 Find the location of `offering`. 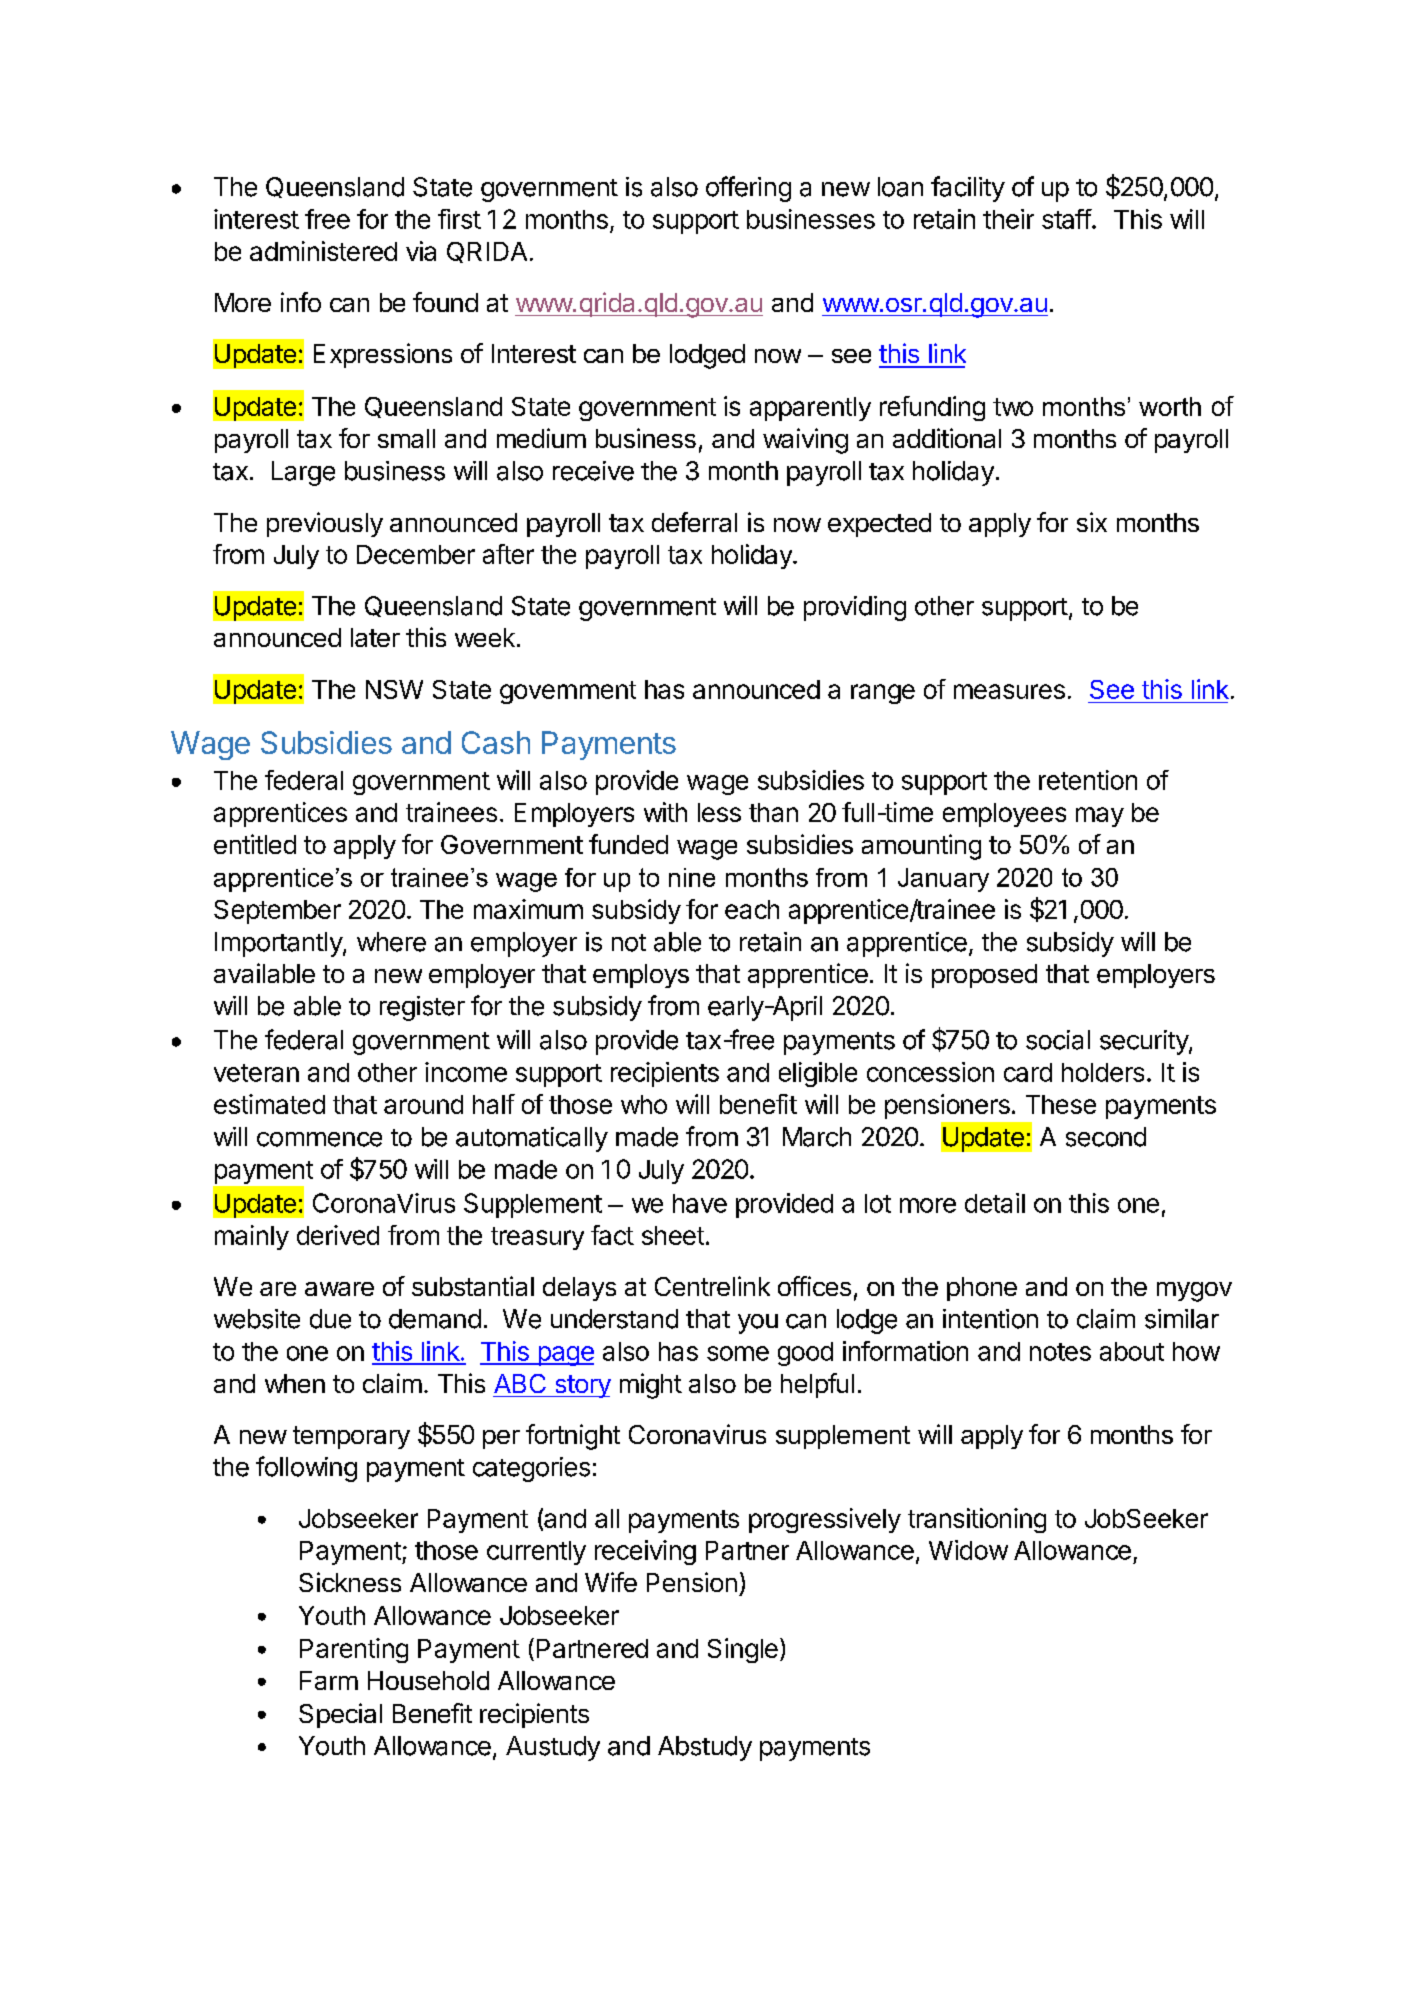

offering is located at coordinates (748, 189).
